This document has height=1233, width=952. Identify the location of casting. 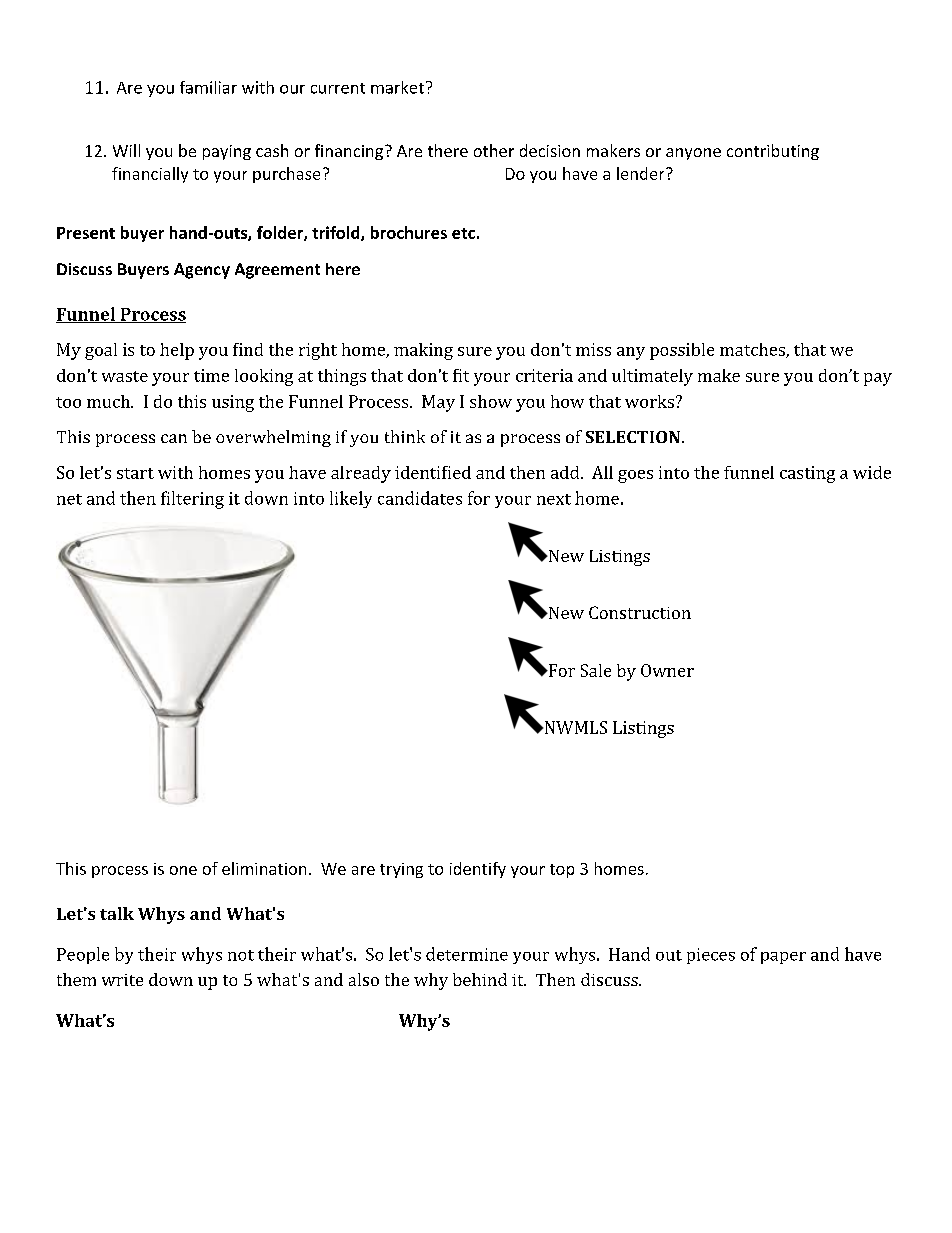
(807, 474).
